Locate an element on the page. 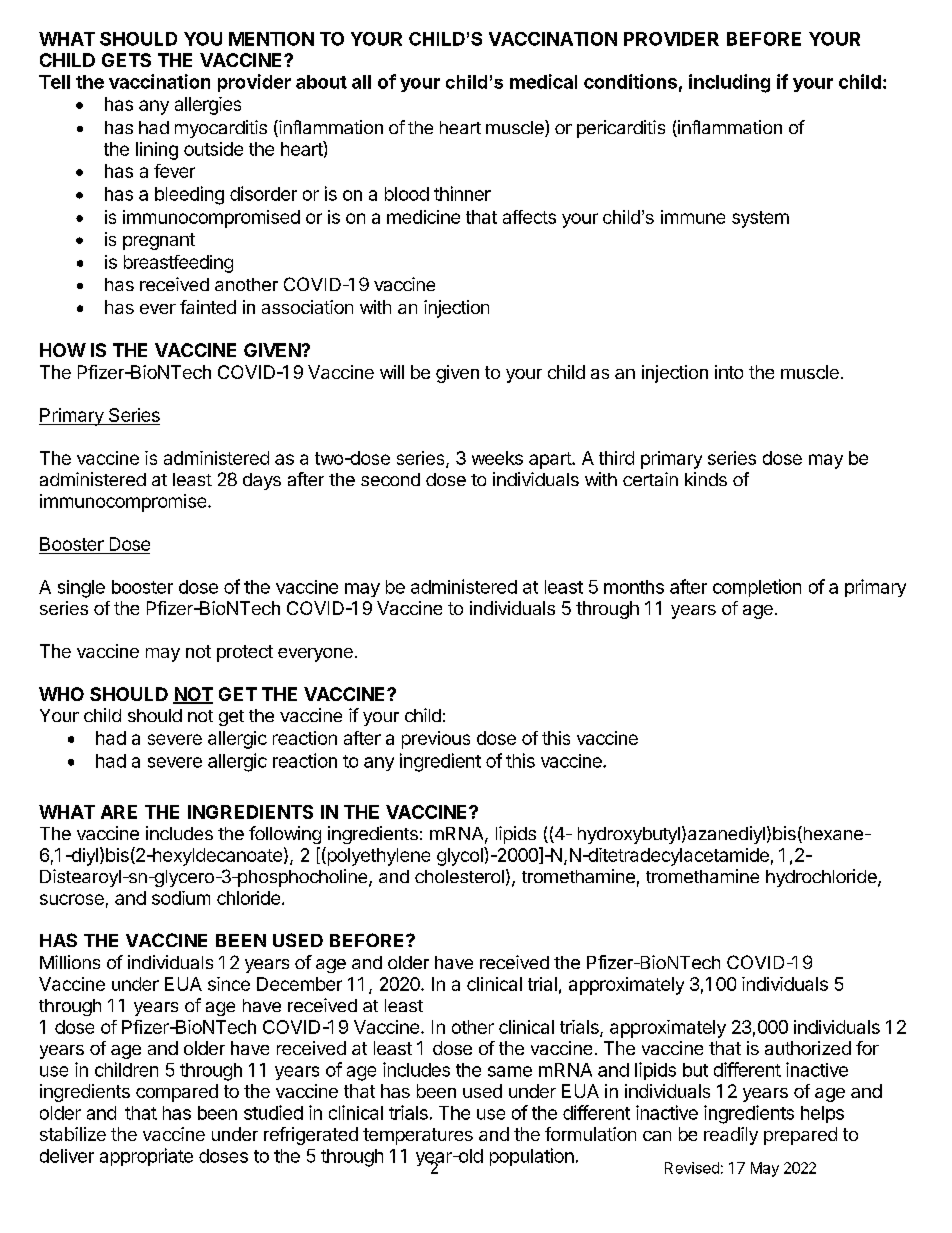 The image size is (952, 1233). second is located at coordinates (390, 479).
